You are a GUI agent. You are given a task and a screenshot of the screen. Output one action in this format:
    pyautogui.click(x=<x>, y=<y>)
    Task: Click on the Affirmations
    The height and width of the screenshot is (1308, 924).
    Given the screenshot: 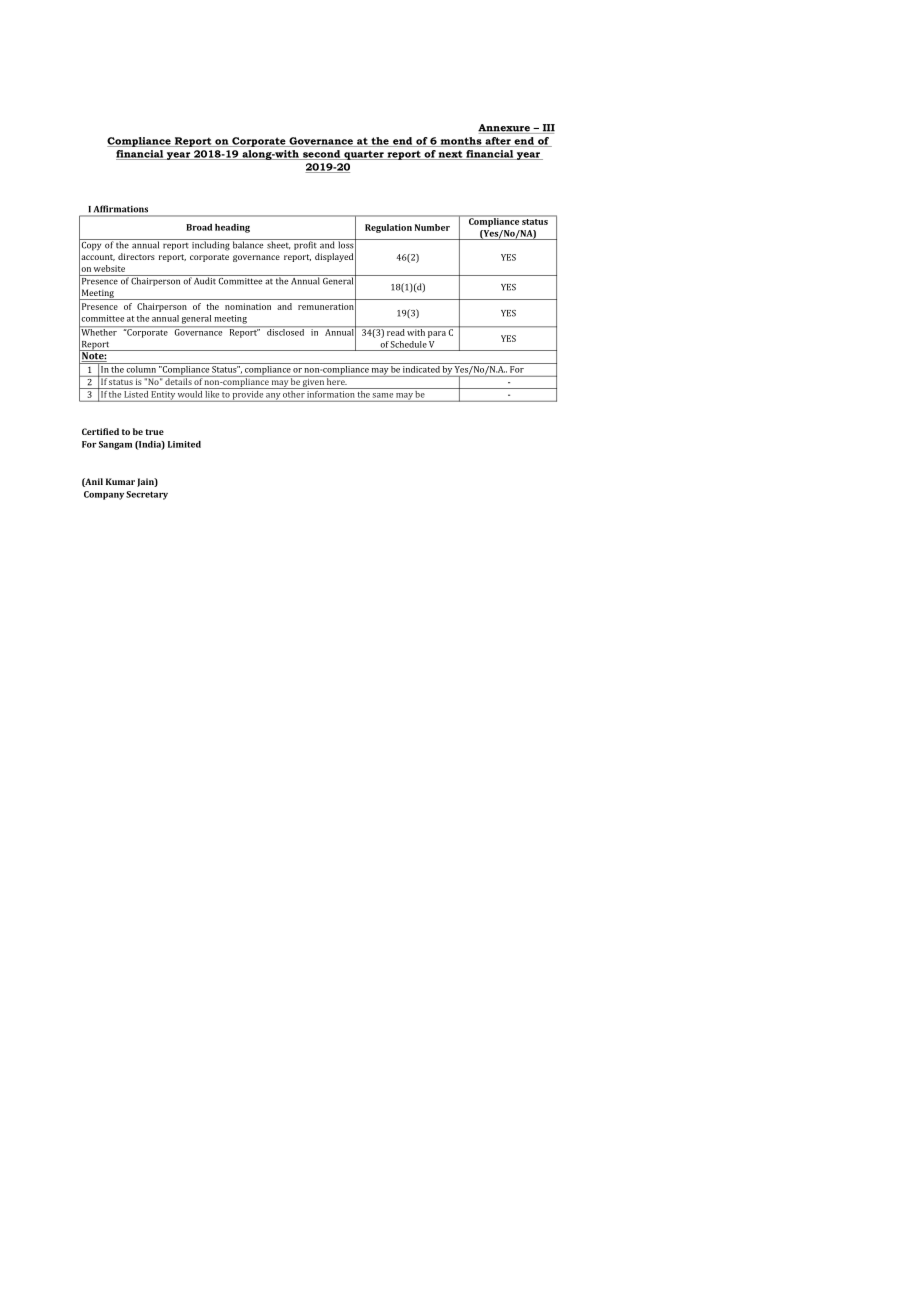 What is the action you would take?
    pyautogui.click(x=121, y=208)
